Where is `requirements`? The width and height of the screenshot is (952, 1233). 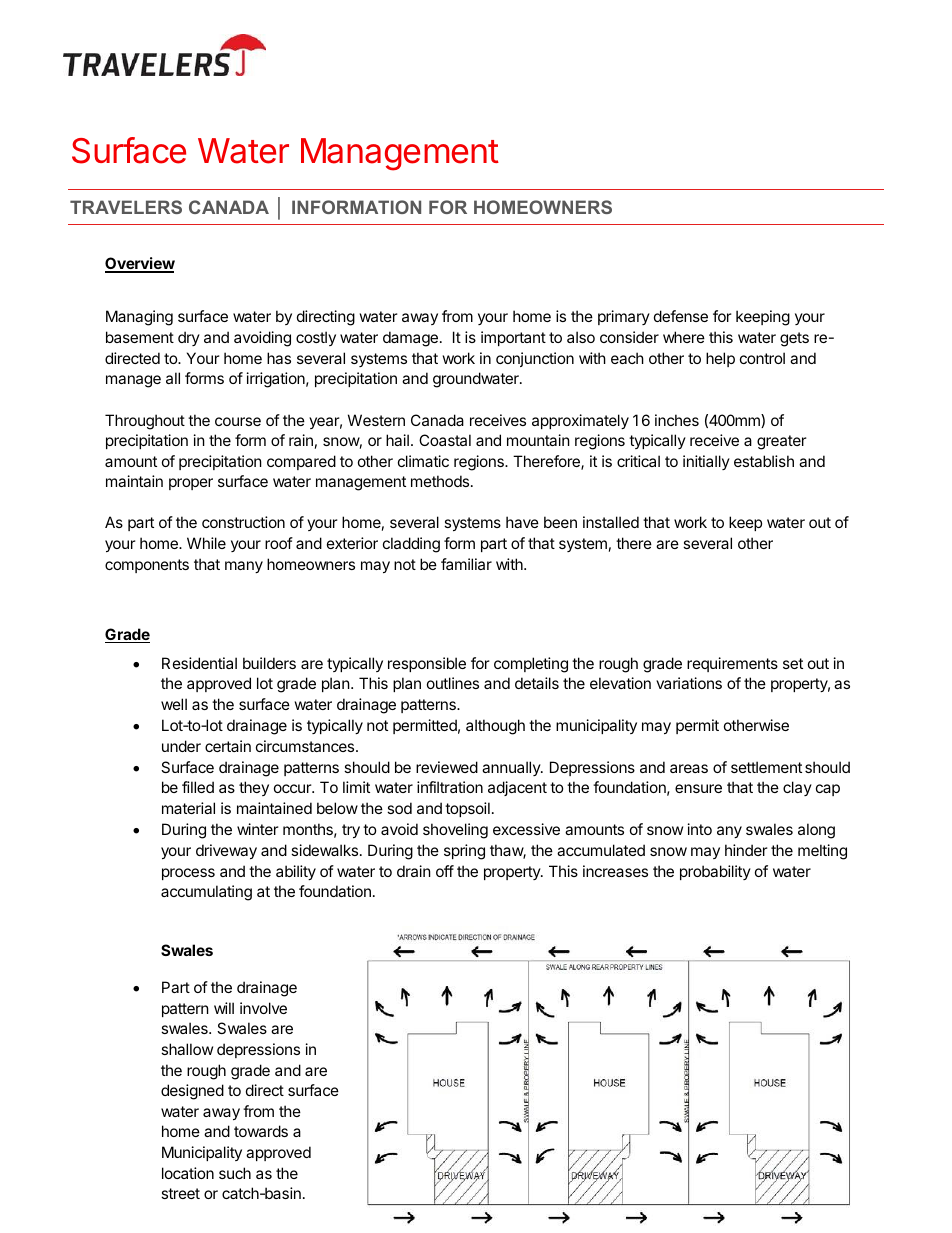 requirements is located at coordinates (732, 664).
